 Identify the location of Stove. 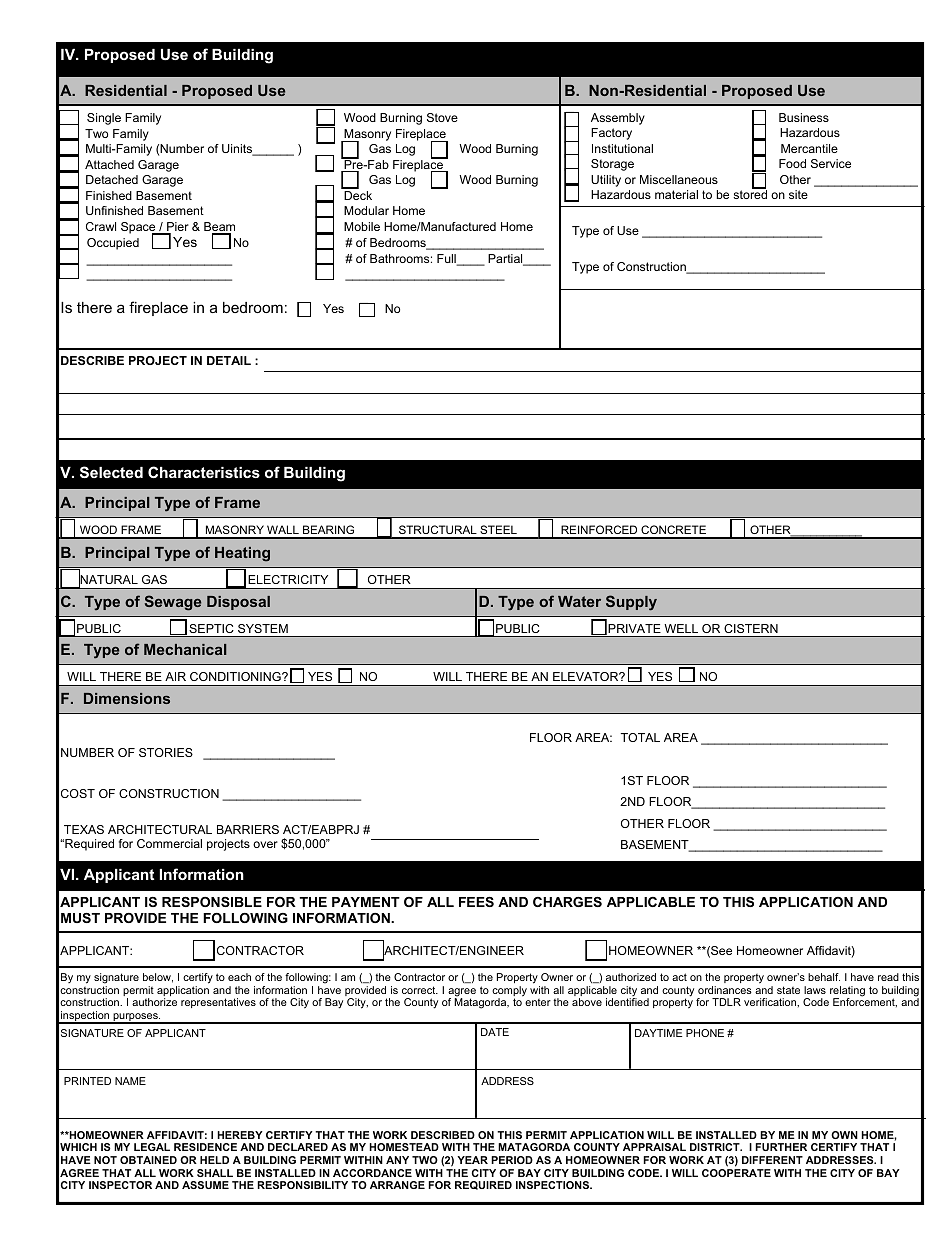
(442, 117).
